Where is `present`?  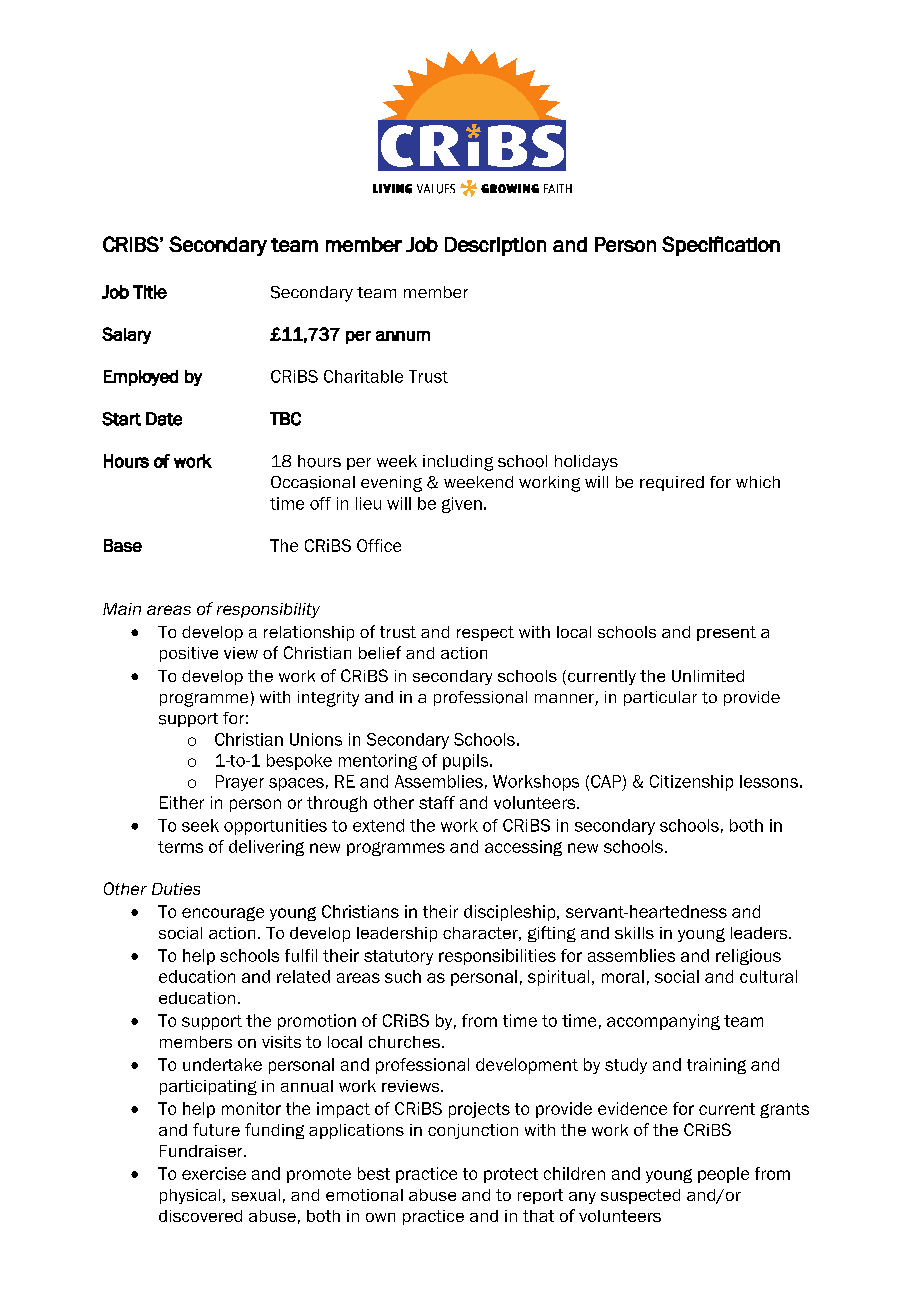 present is located at coordinates (726, 633).
